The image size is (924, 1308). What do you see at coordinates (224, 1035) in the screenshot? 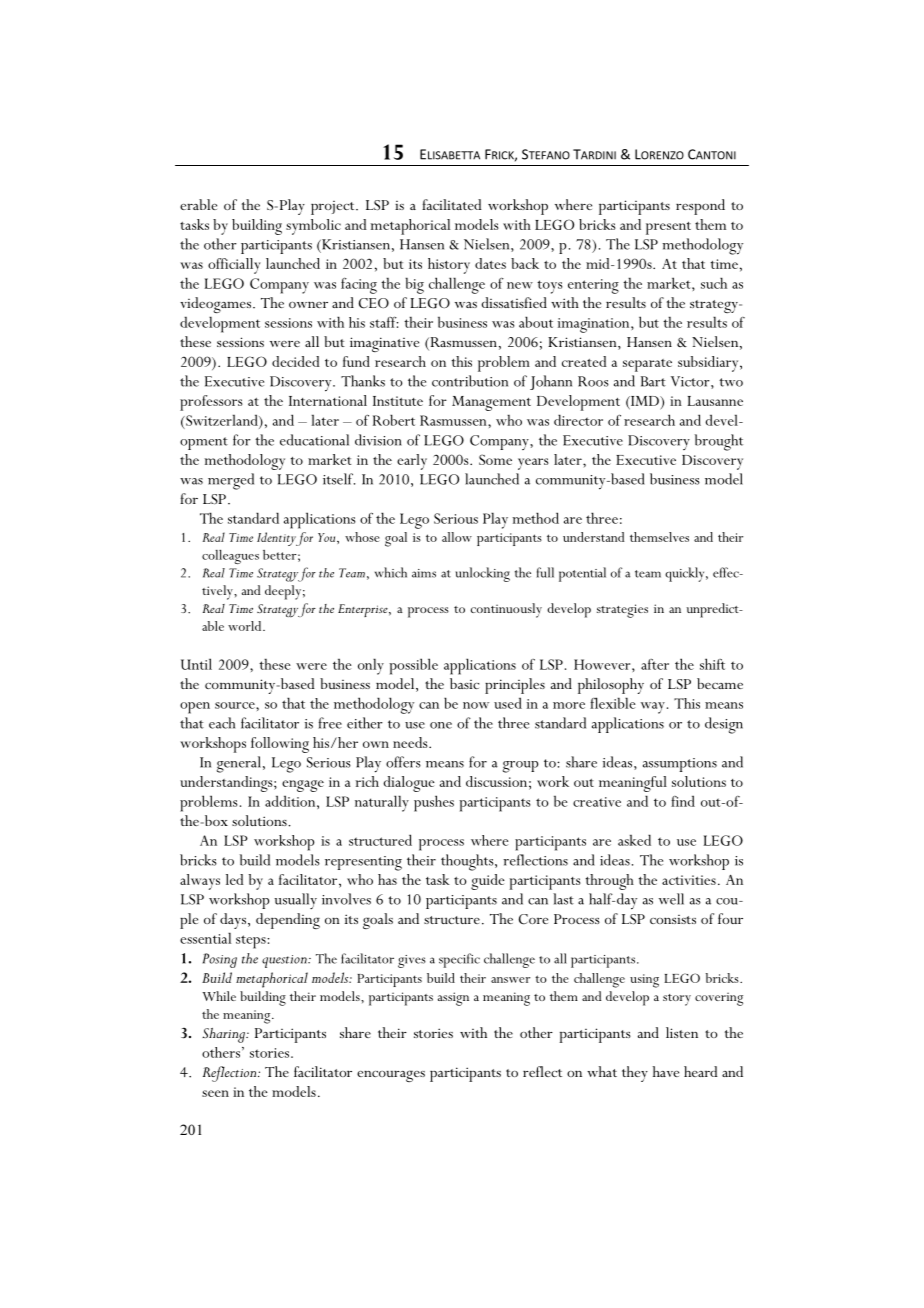
I see `Sharing` at bounding box center [224, 1035].
